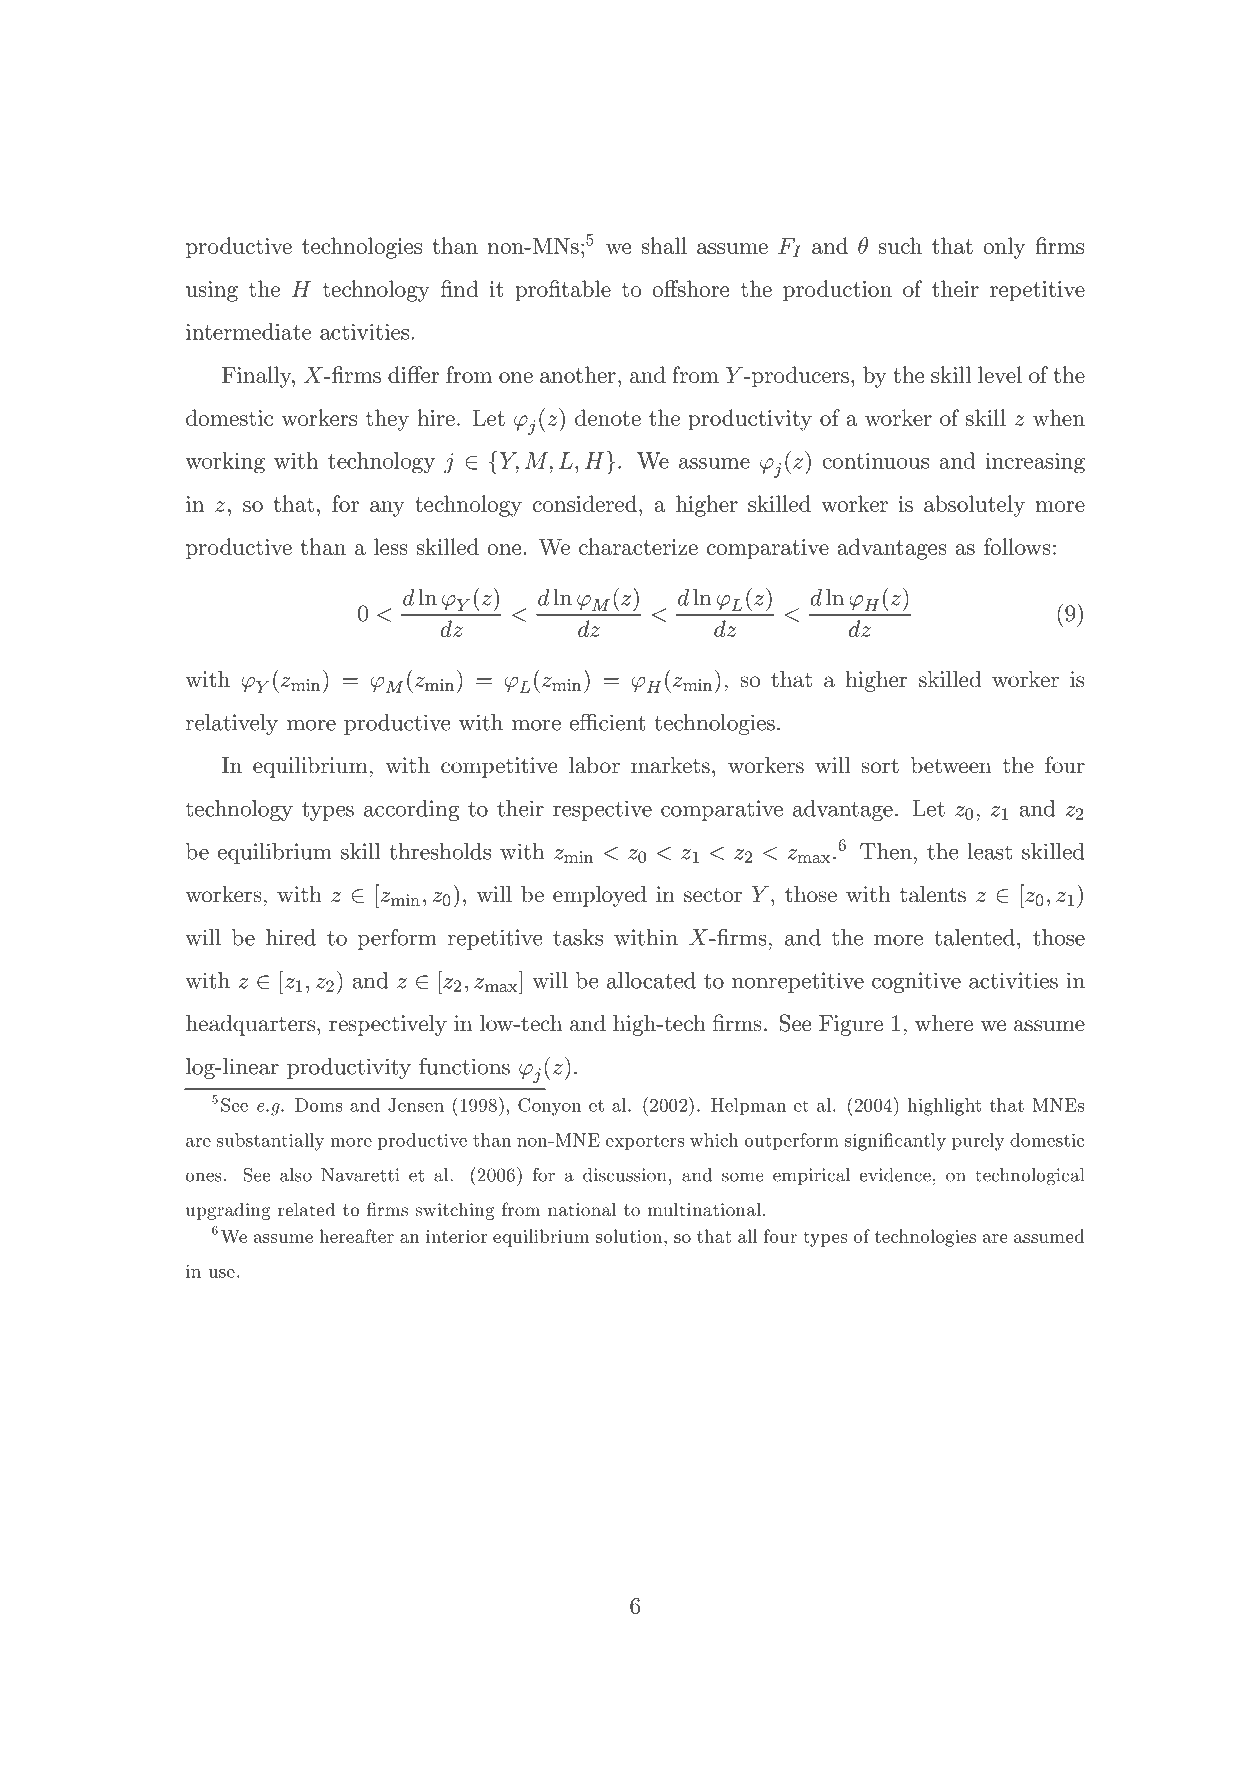 This screenshot has width=1259, height=1782. What do you see at coordinates (252, 1025) in the screenshot?
I see `headquarters` at bounding box center [252, 1025].
